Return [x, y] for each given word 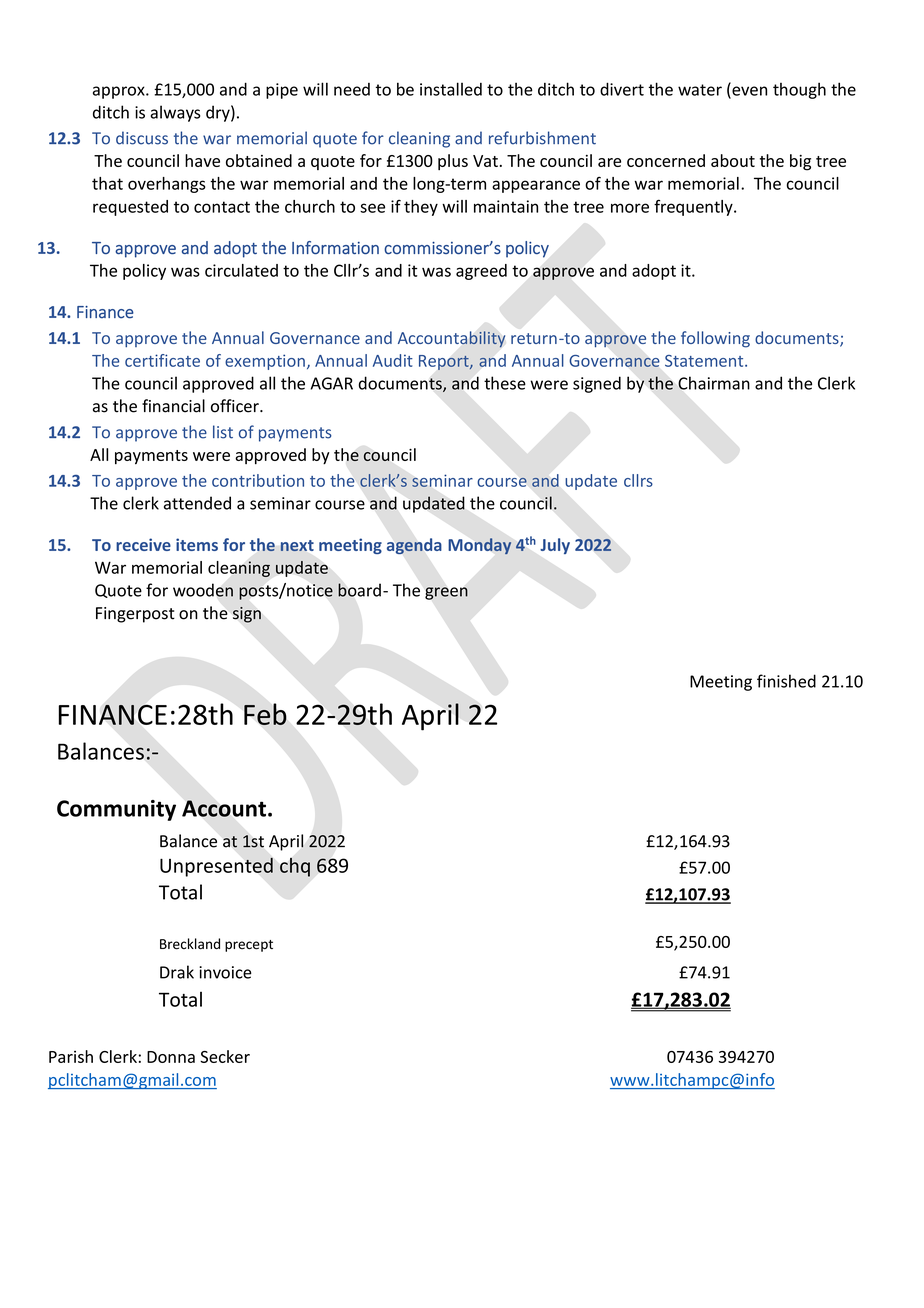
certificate [162, 360]
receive [143, 544]
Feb [265, 714]
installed [451, 89]
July [555, 546]
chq [295, 867]
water [700, 90]
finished [786, 681]
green [446, 593]
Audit [393, 360]
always [175, 113]
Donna [171, 1057]
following [715, 339]
